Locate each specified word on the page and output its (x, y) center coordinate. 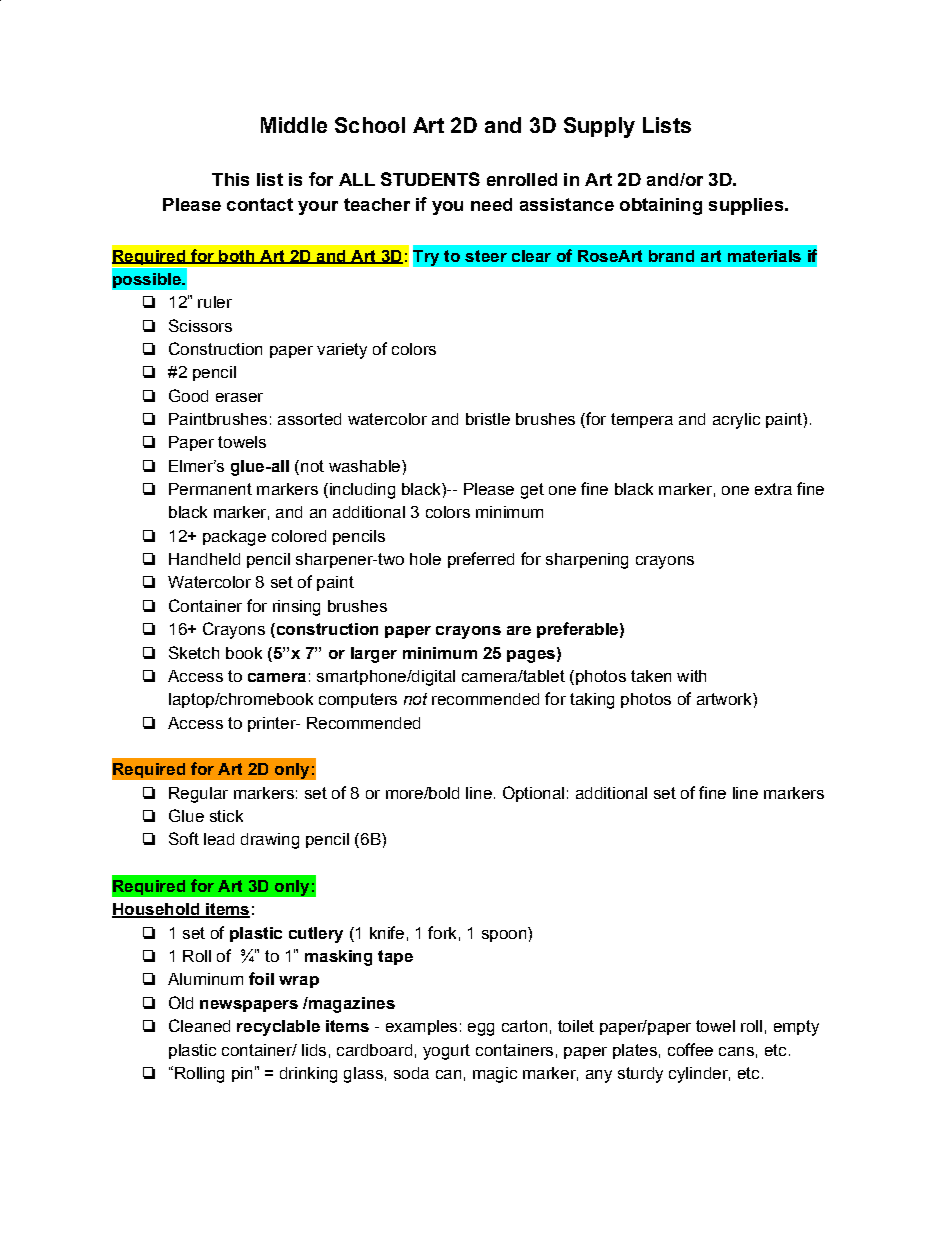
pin (242, 1074)
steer (486, 256)
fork (442, 932)
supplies (747, 206)
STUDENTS (430, 179)
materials (764, 256)
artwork (725, 699)
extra (773, 489)
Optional (533, 794)
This (230, 179)
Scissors (200, 325)
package (234, 538)
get (532, 491)
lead (219, 839)
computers (358, 700)
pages (531, 656)
